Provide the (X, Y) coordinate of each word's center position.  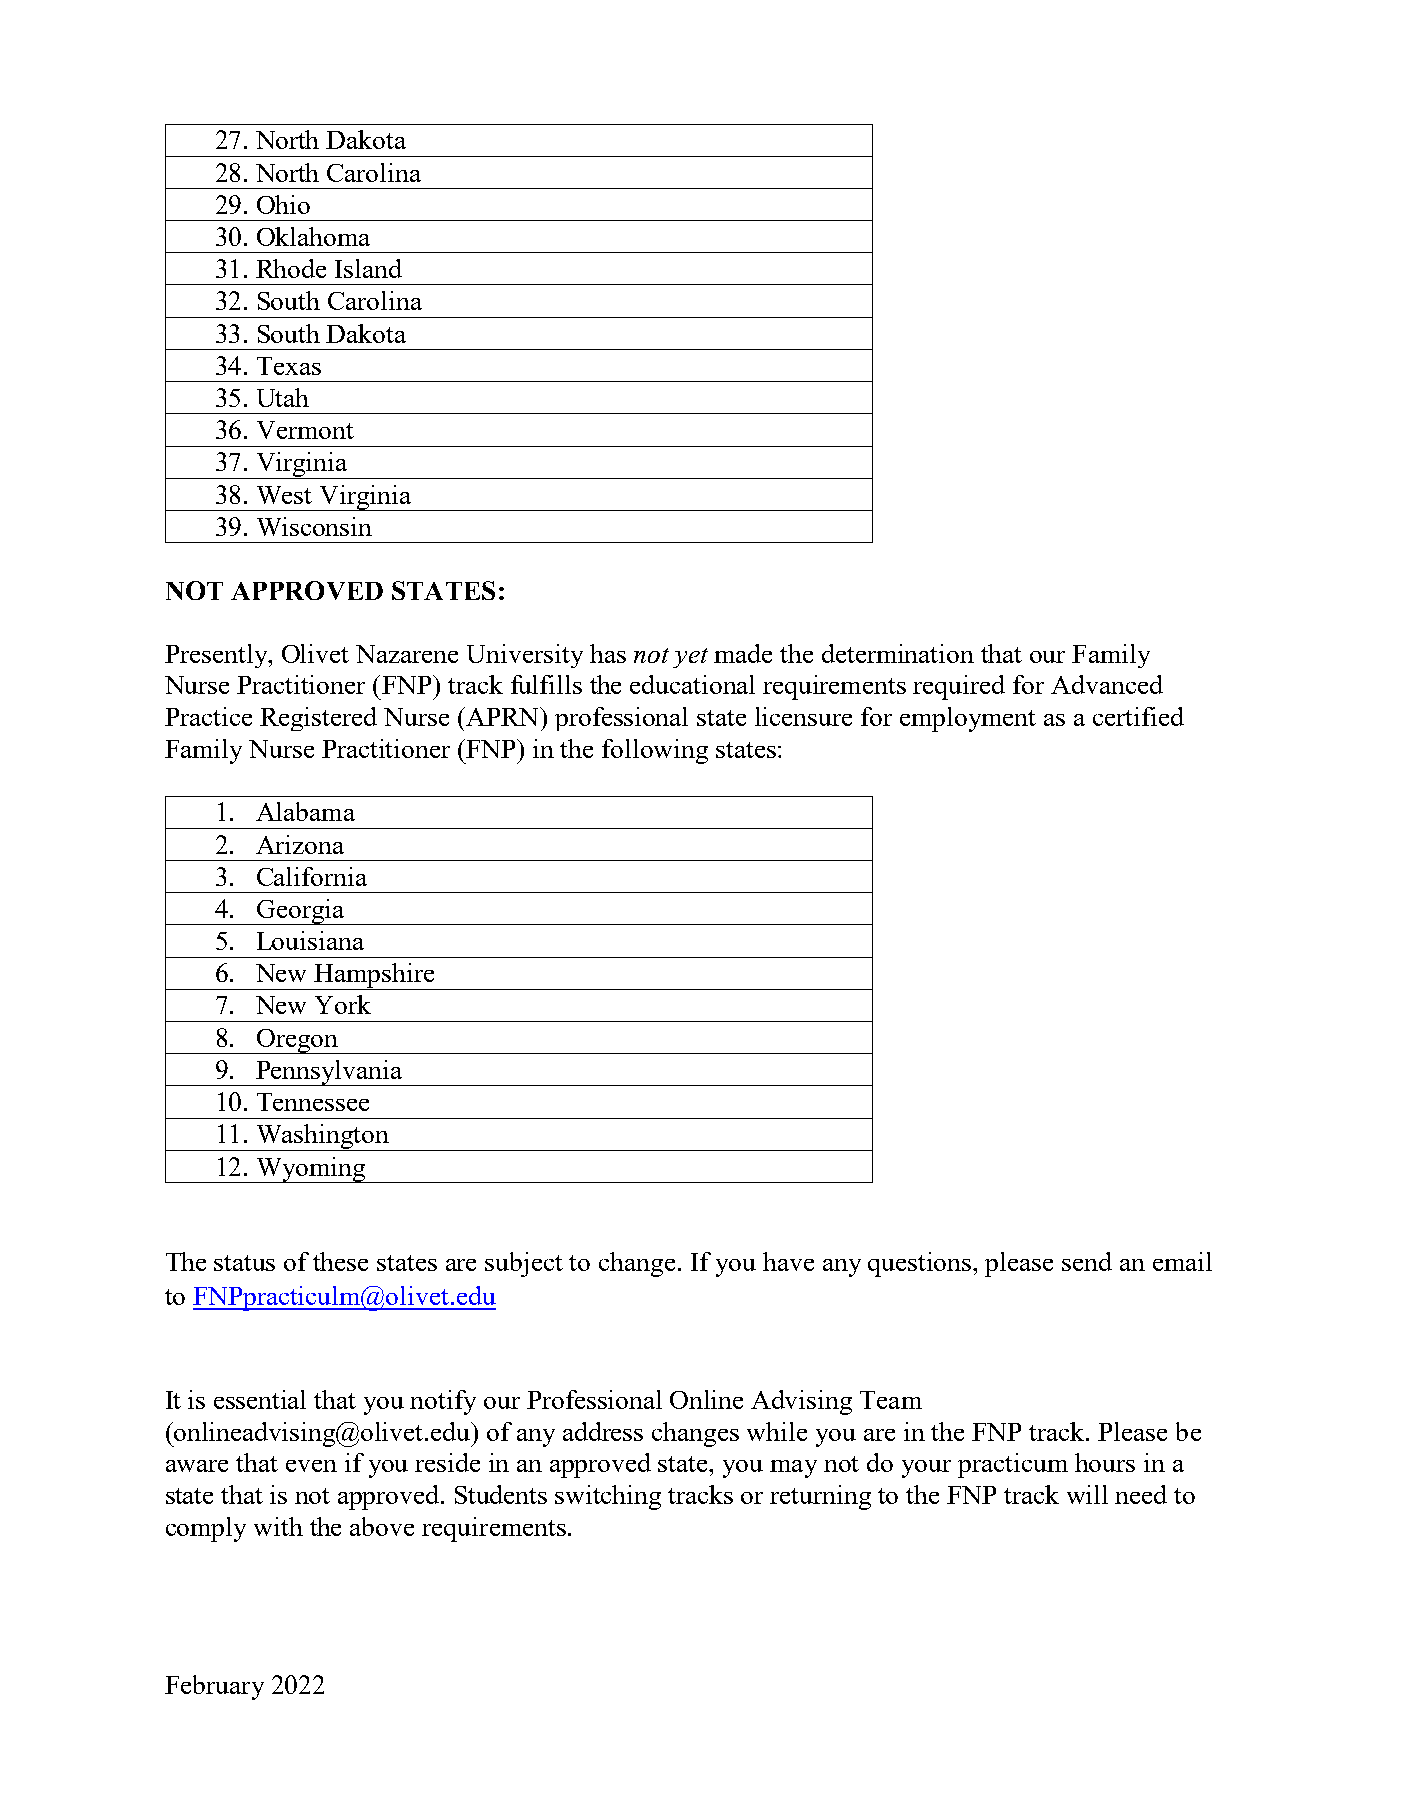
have (788, 1261)
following (655, 751)
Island (368, 268)
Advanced (1107, 684)
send (1087, 1261)
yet (690, 658)
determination (898, 653)
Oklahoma (313, 236)
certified (1138, 716)
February (214, 1687)
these (340, 1261)
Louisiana (310, 940)
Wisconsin (314, 526)
